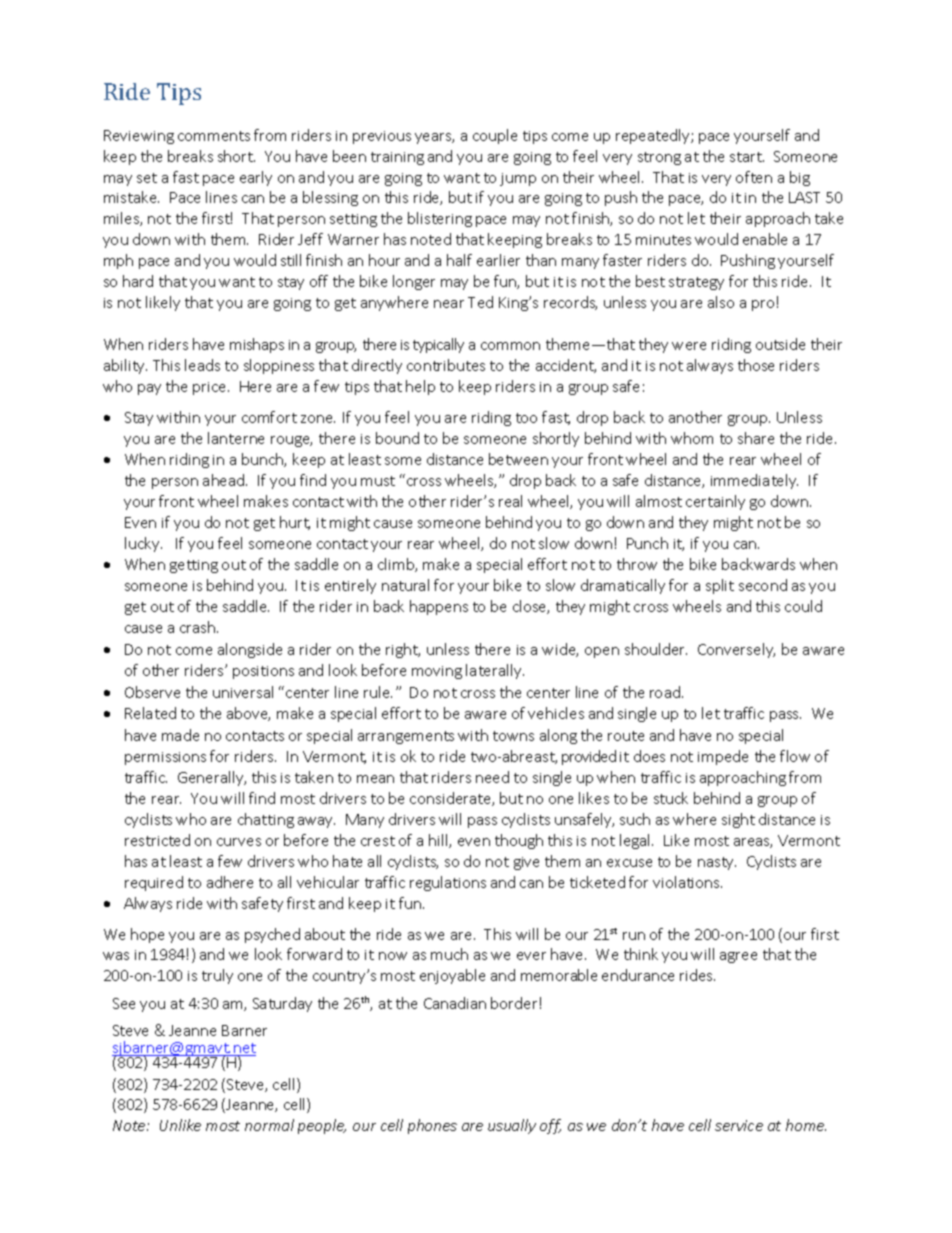 This screenshot has height=1233, width=952. What do you see at coordinates (438, 345) in the screenshot?
I see `typically` at bounding box center [438, 345].
